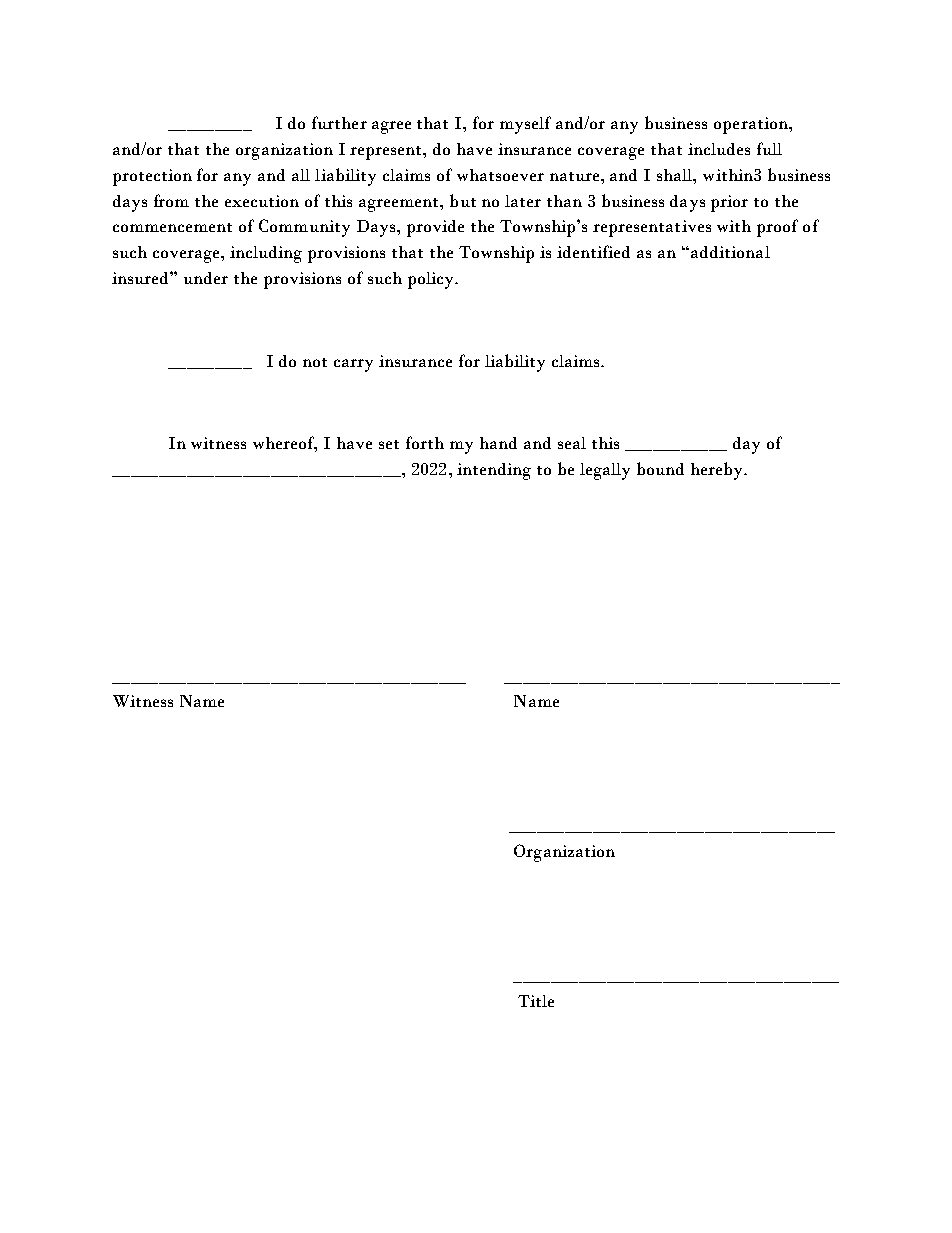 This page has width=952, height=1233. I want to click on carry, so click(353, 365).
